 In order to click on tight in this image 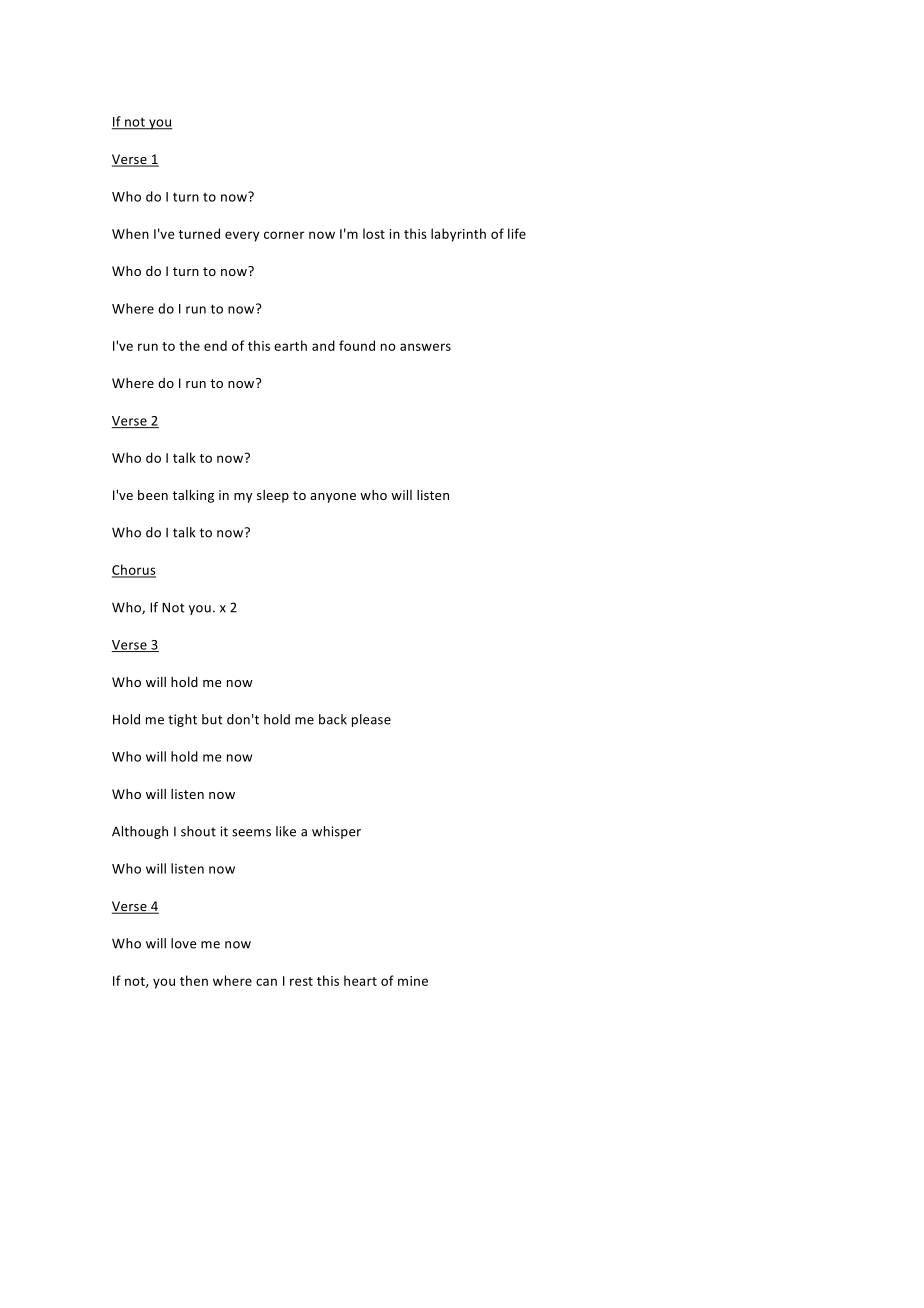, I will do `click(182, 720)`.
